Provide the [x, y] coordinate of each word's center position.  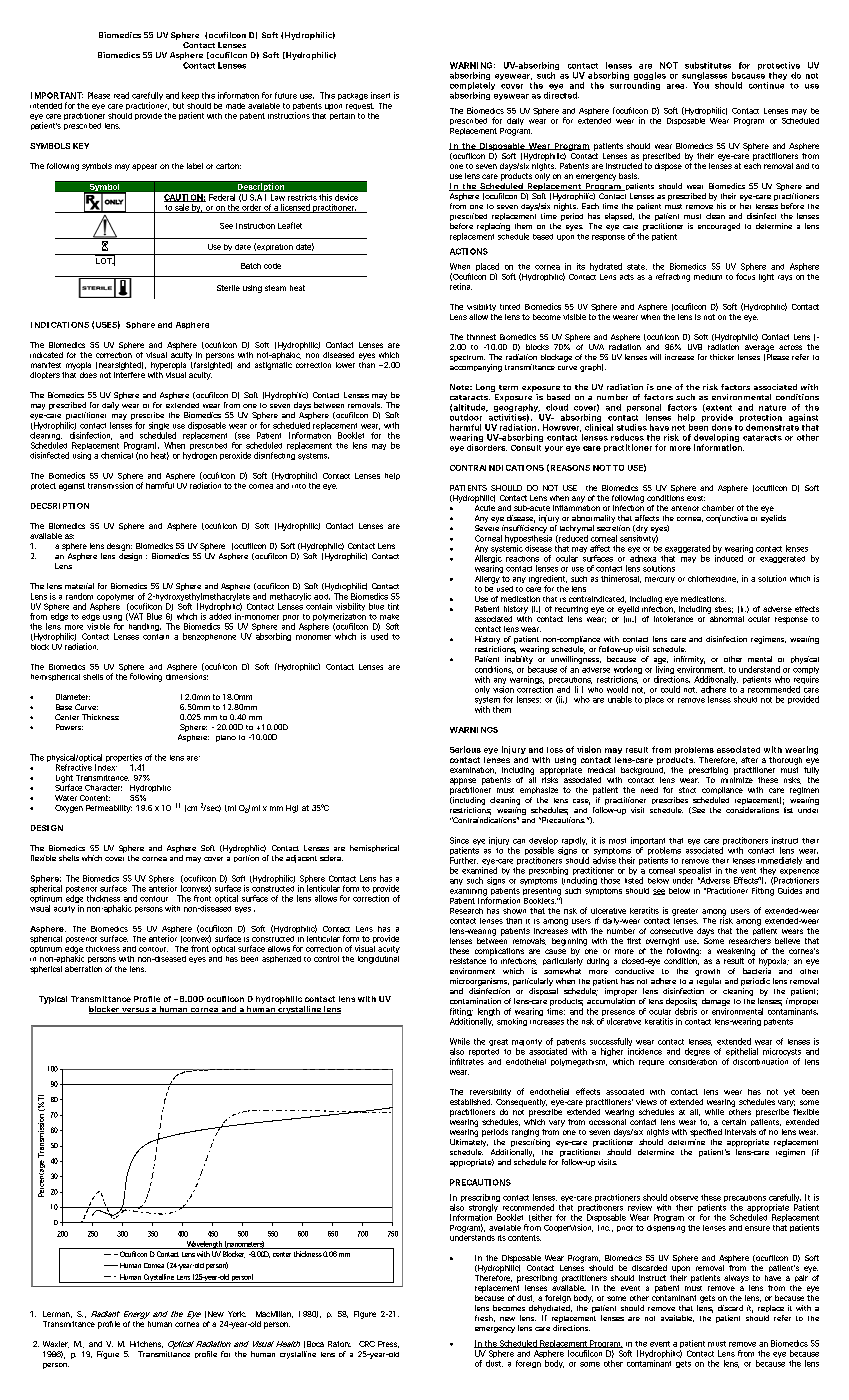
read [121, 95]
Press [388, 1344]
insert [380, 95]
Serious [465, 749]
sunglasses [704, 77]
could [670, 689]
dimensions [187, 676]
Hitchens [146, 1344]
